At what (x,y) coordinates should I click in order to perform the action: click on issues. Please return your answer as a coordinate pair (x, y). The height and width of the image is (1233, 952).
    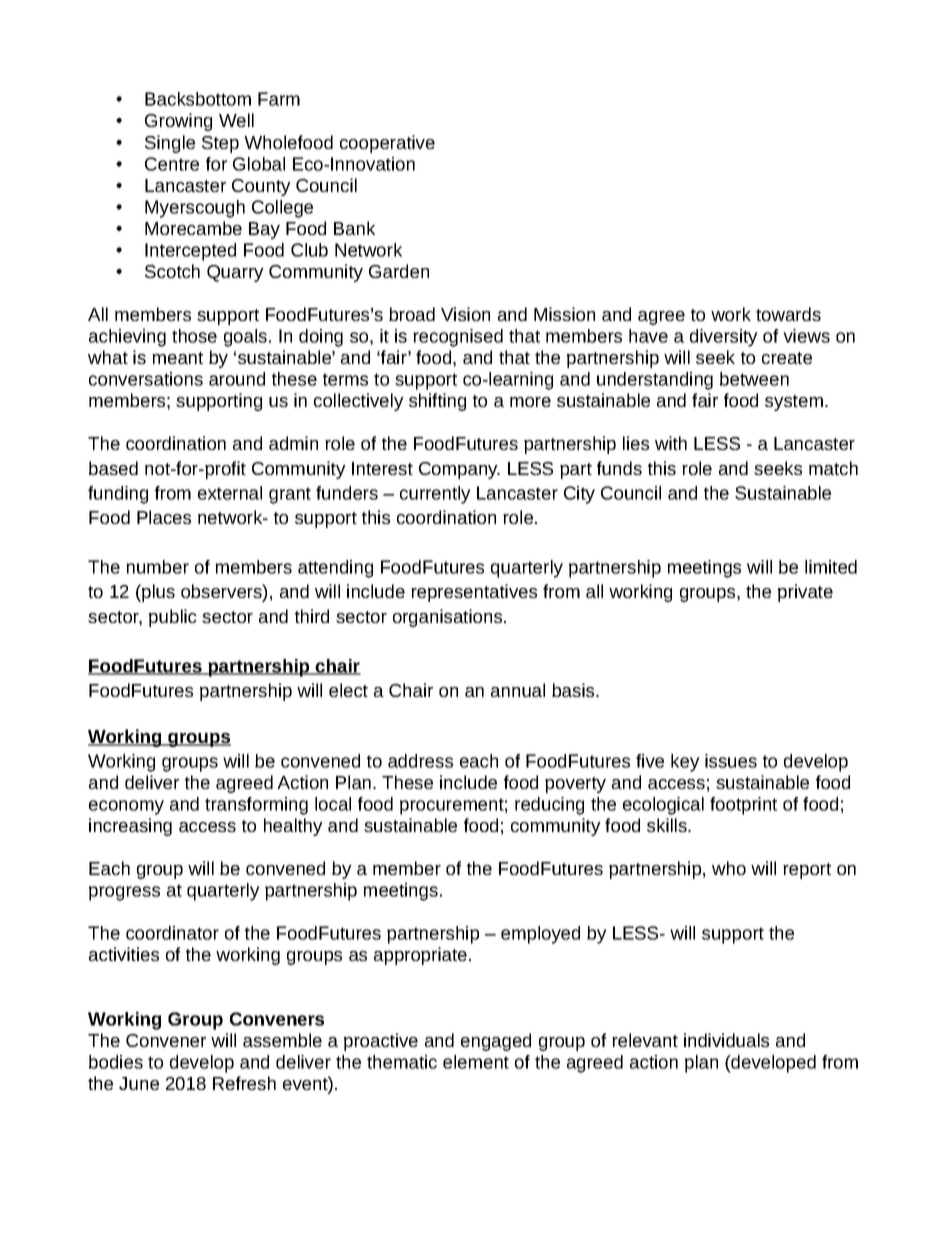
    Looking at the image, I should click on (731, 761).
